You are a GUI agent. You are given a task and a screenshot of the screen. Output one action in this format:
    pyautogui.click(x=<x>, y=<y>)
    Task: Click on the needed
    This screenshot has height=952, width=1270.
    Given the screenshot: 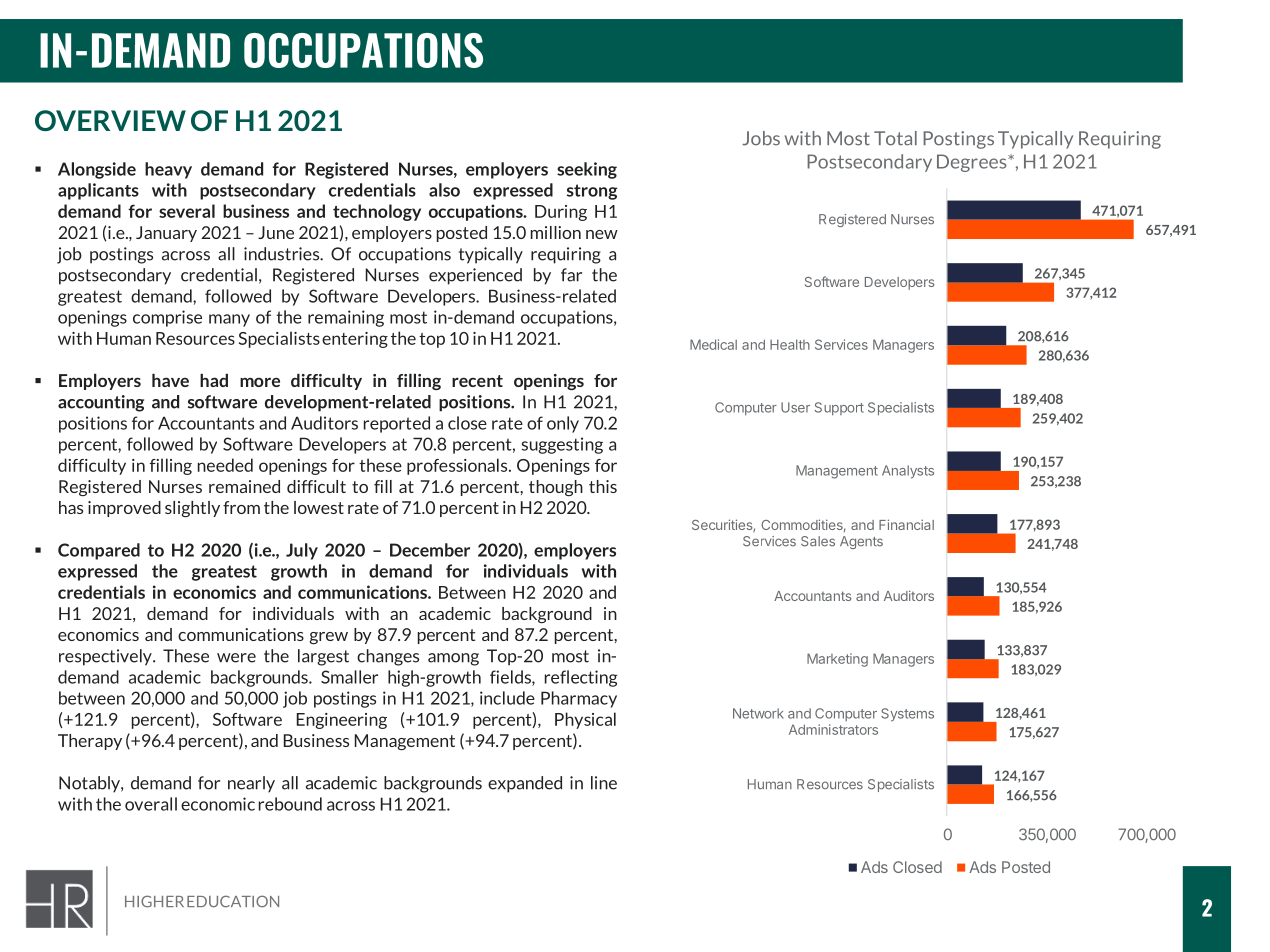 What is the action you would take?
    pyautogui.click(x=225, y=465)
